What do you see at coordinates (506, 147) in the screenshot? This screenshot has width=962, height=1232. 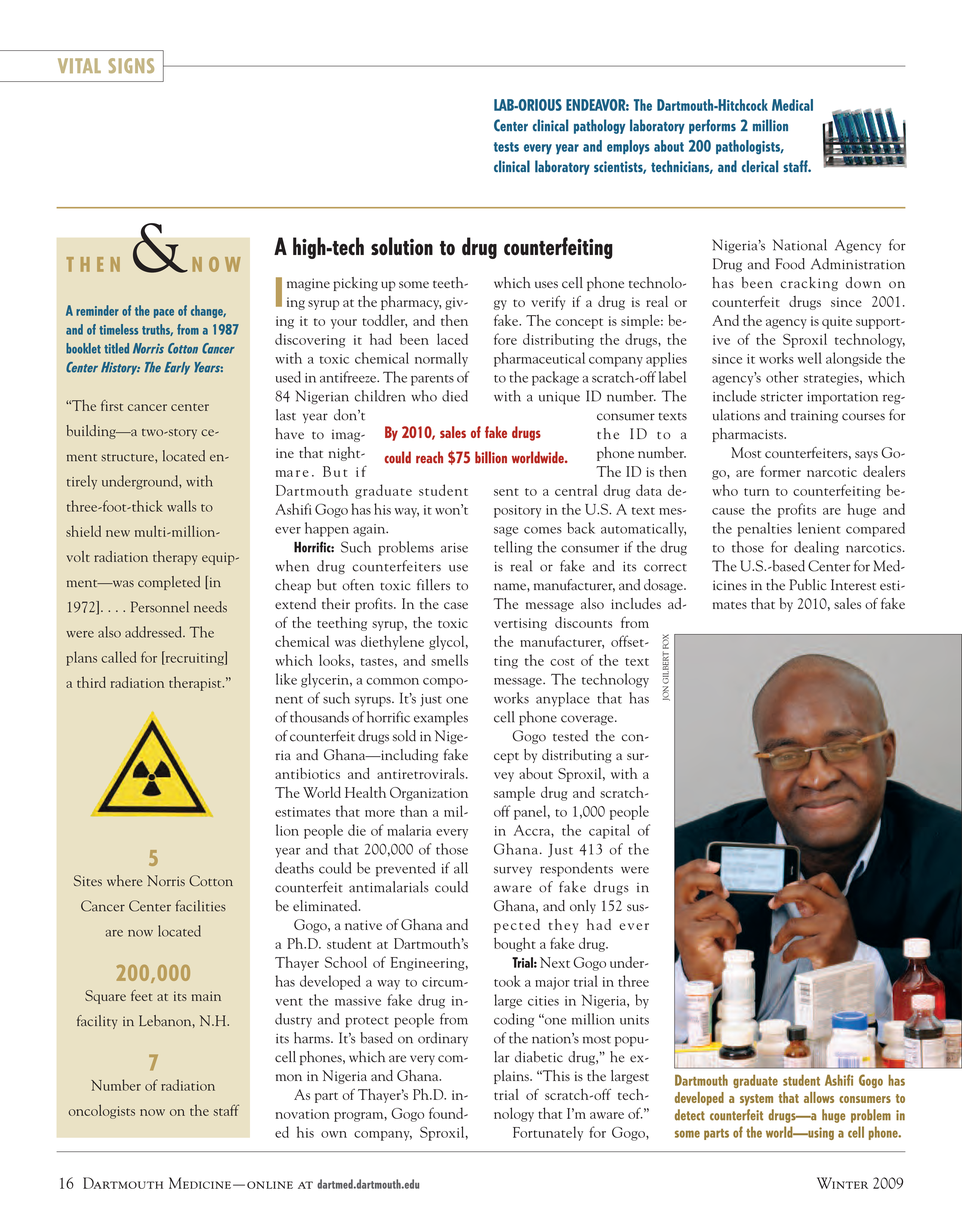 I see `tests` at bounding box center [506, 147].
